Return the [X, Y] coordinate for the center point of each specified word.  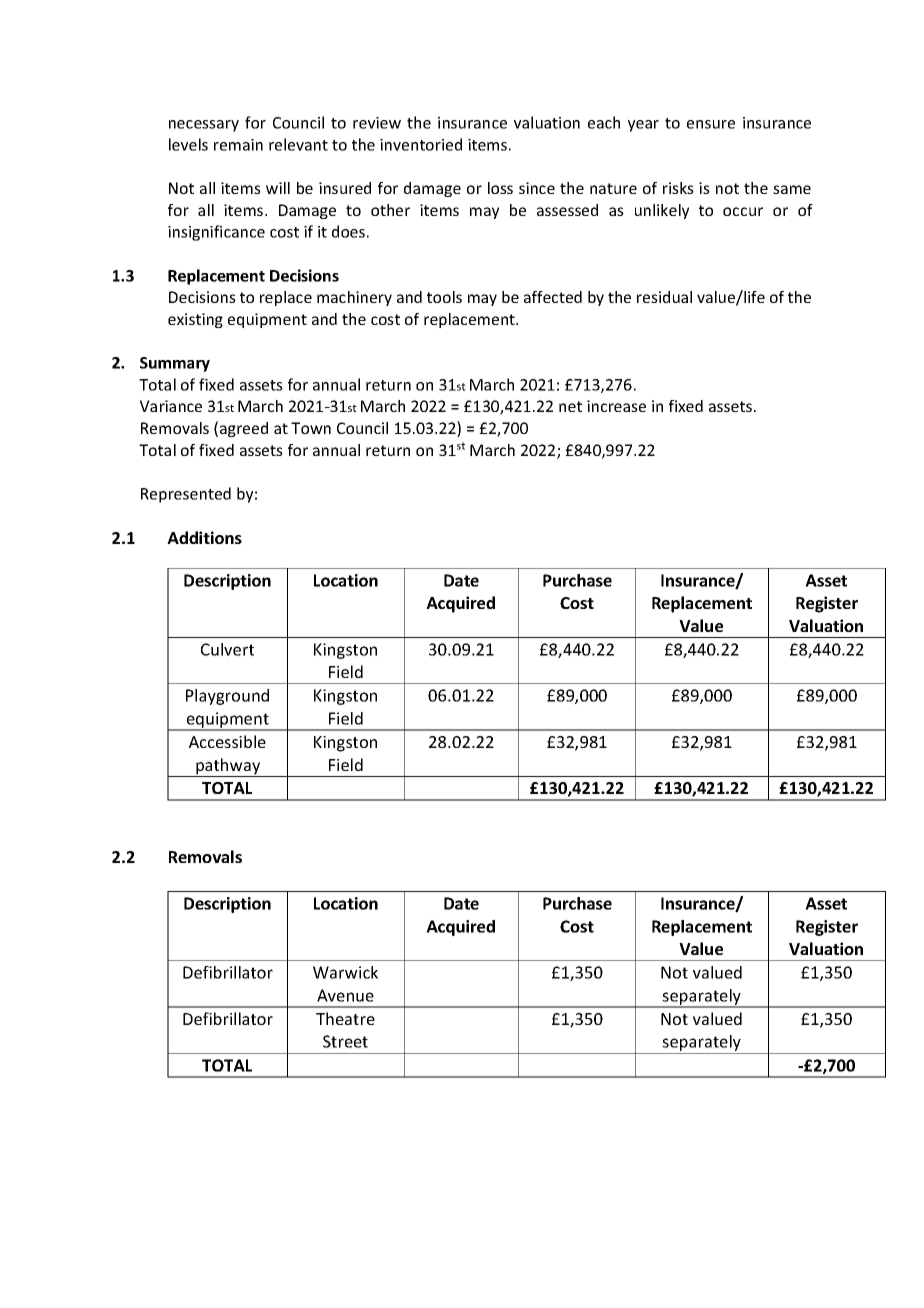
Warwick [345, 972]
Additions [204, 537]
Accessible [227, 741]
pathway [228, 767]
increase [616, 406]
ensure [711, 124]
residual [664, 297]
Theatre [345, 1018]
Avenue [345, 995]
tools [444, 297]
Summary [175, 364]
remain [238, 145]
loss [500, 188]
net [570, 406]
